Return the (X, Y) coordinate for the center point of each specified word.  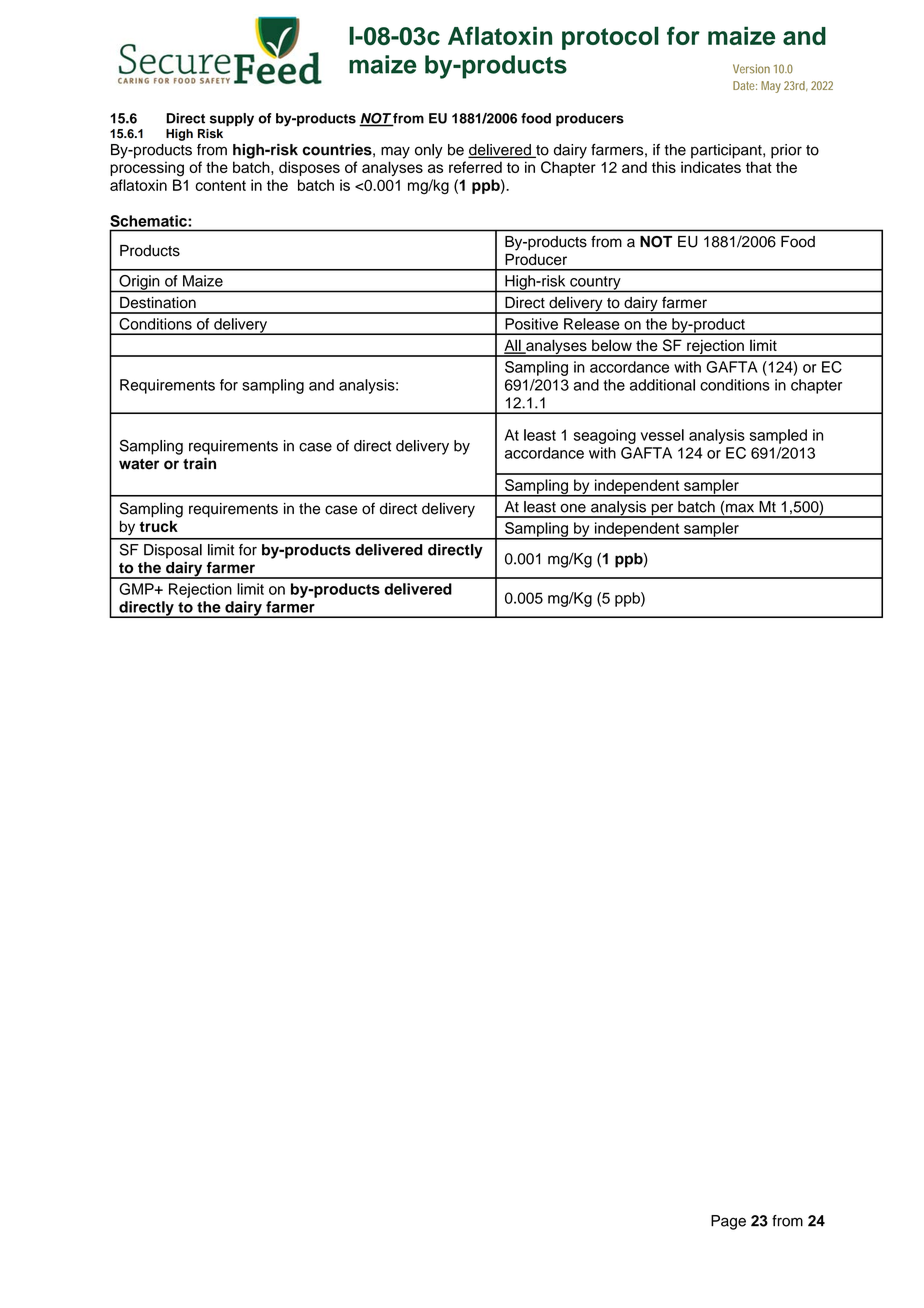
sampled (778, 436)
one (573, 508)
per (662, 510)
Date (745, 85)
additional (662, 385)
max (740, 508)
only (429, 151)
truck (159, 526)
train (199, 464)
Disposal (173, 551)
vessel (662, 435)
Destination (158, 302)
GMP (137, 589)
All (513, 346)
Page (728, 1222)
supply (232, 120)
